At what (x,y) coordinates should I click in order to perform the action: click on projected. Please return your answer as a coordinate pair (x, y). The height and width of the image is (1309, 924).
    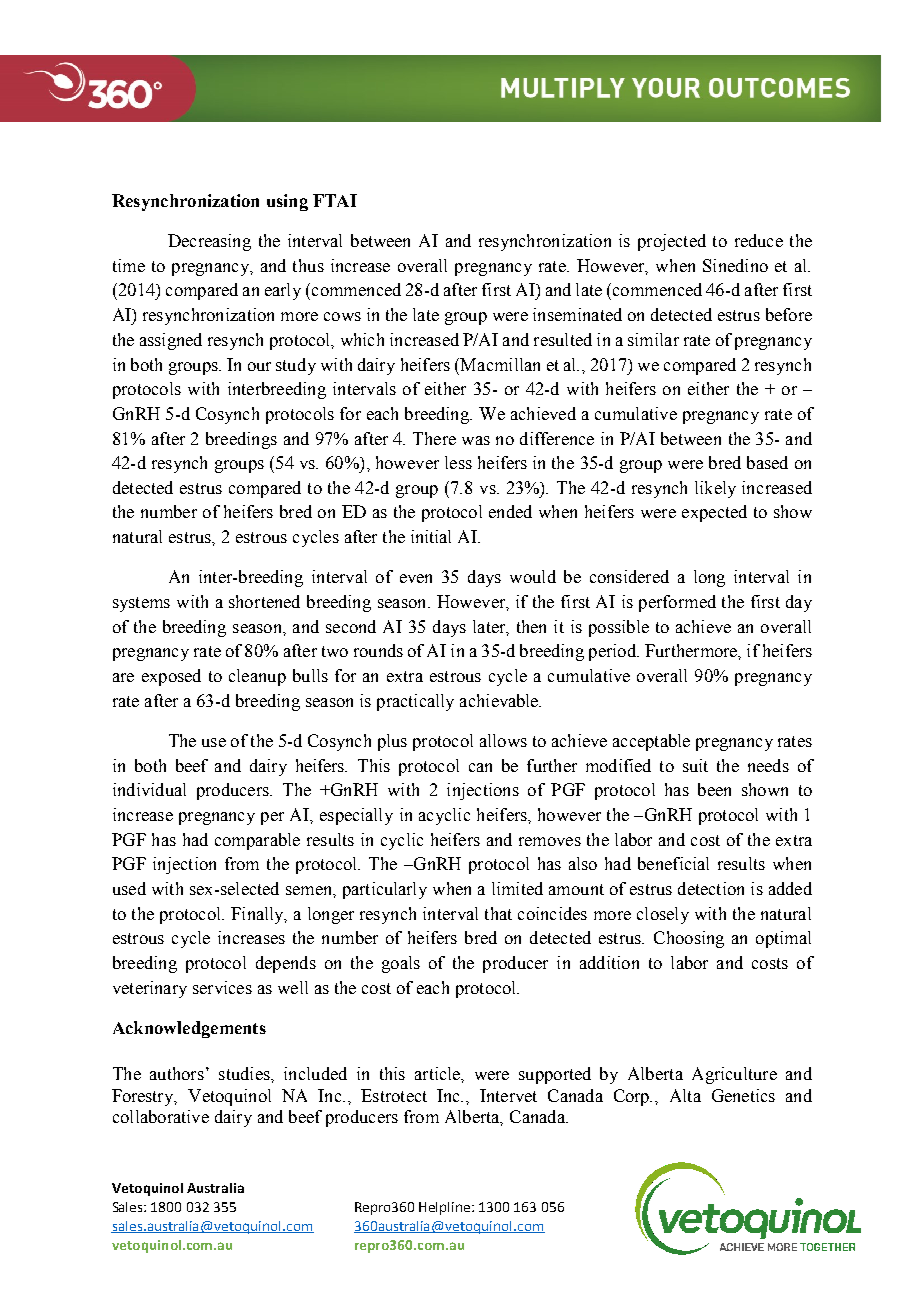
    Looking at the image, I should click on (672, 242).
